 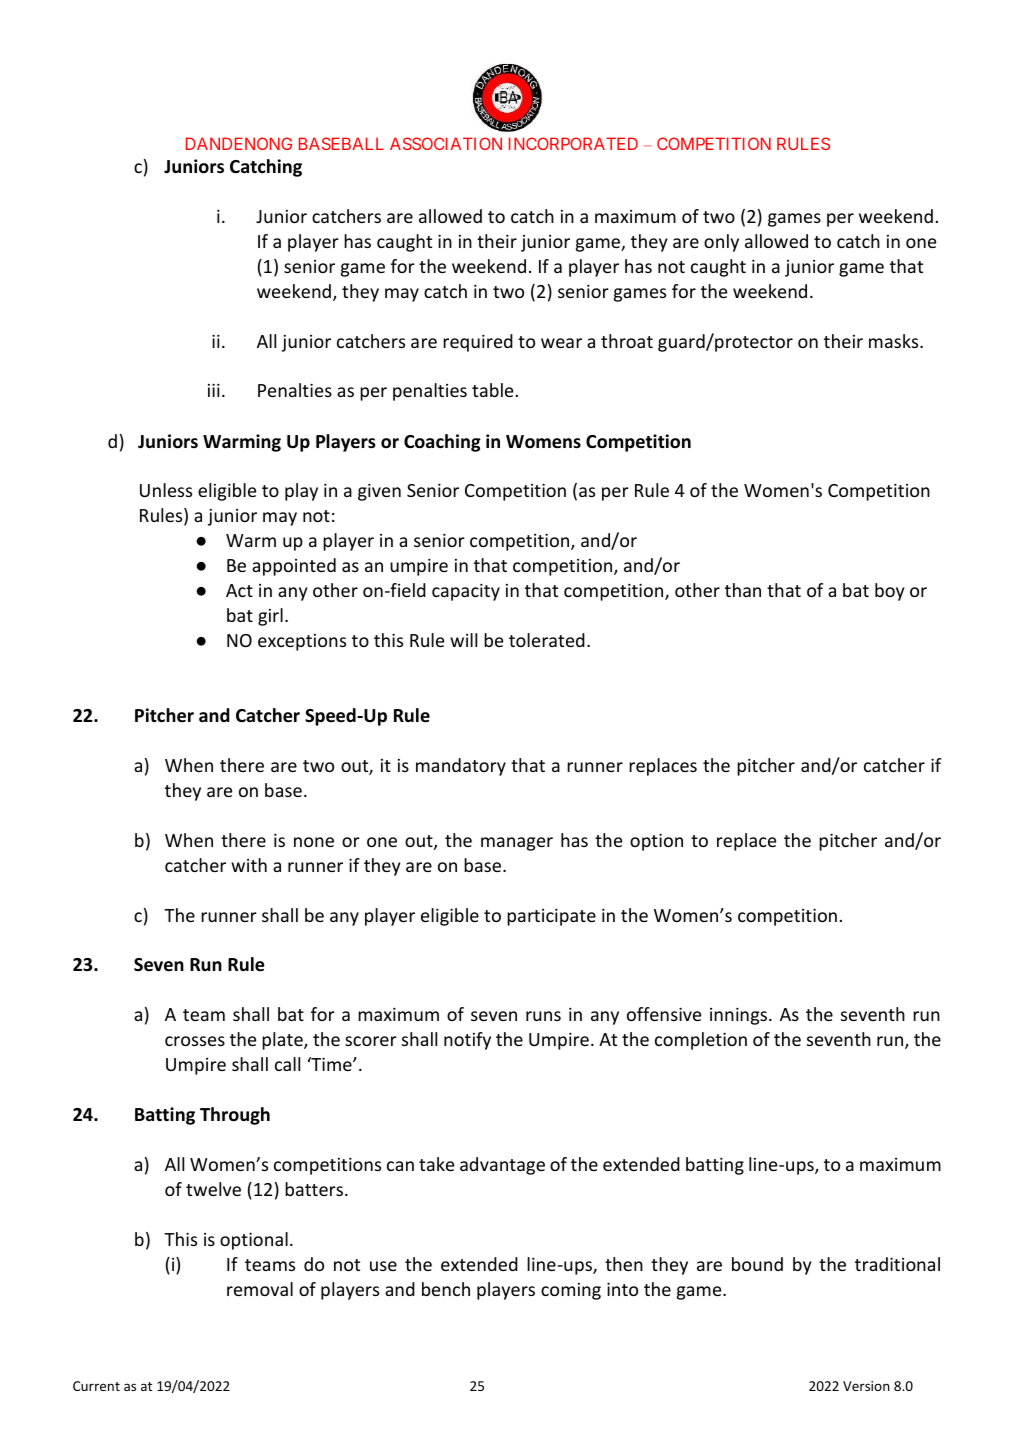 What do you see at coordinates (740, 1016) in the page?
I see `innings` at bounding box center [740, 1016].
